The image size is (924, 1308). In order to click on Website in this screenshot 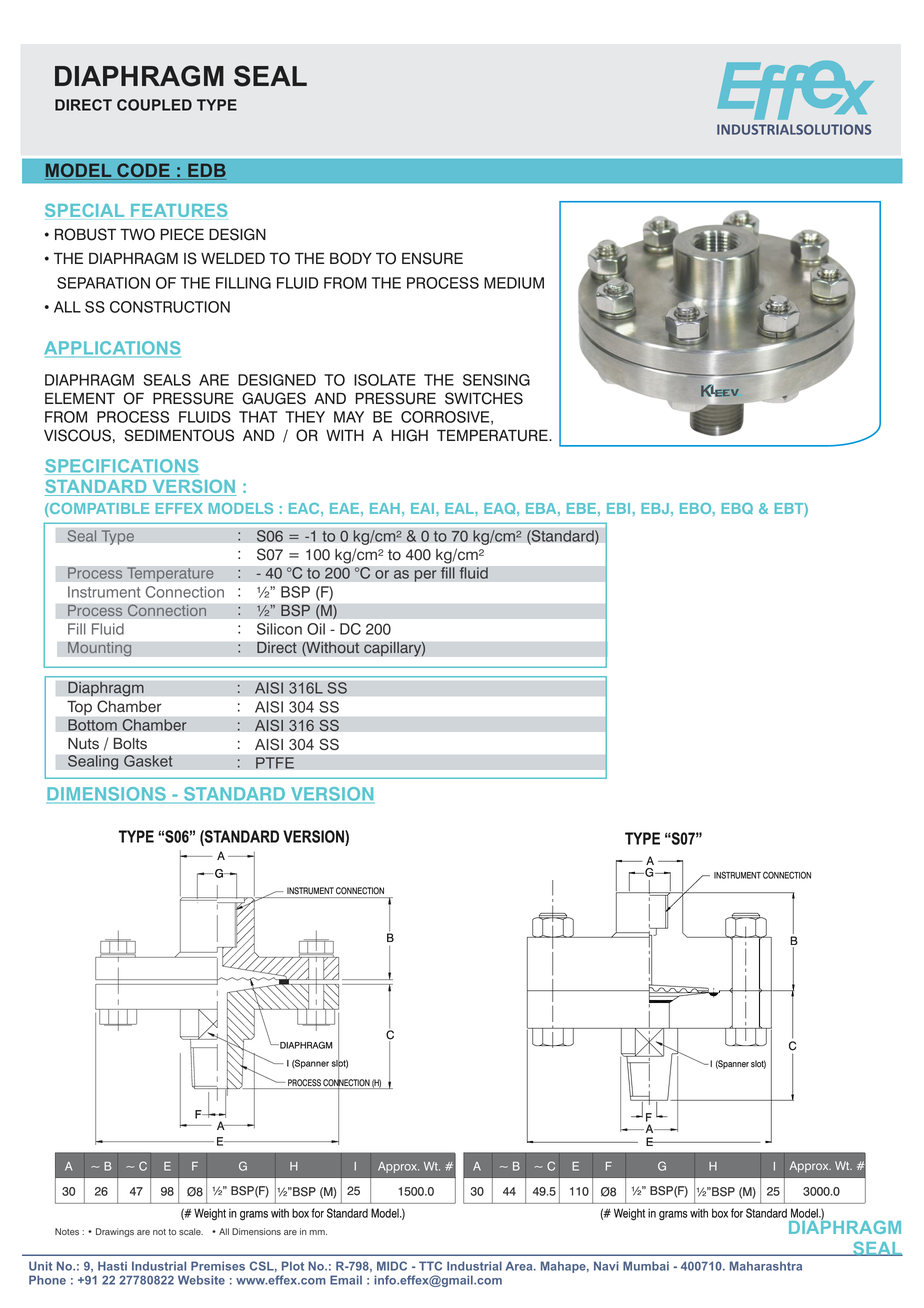, I will do `click(201, 1280)`.
